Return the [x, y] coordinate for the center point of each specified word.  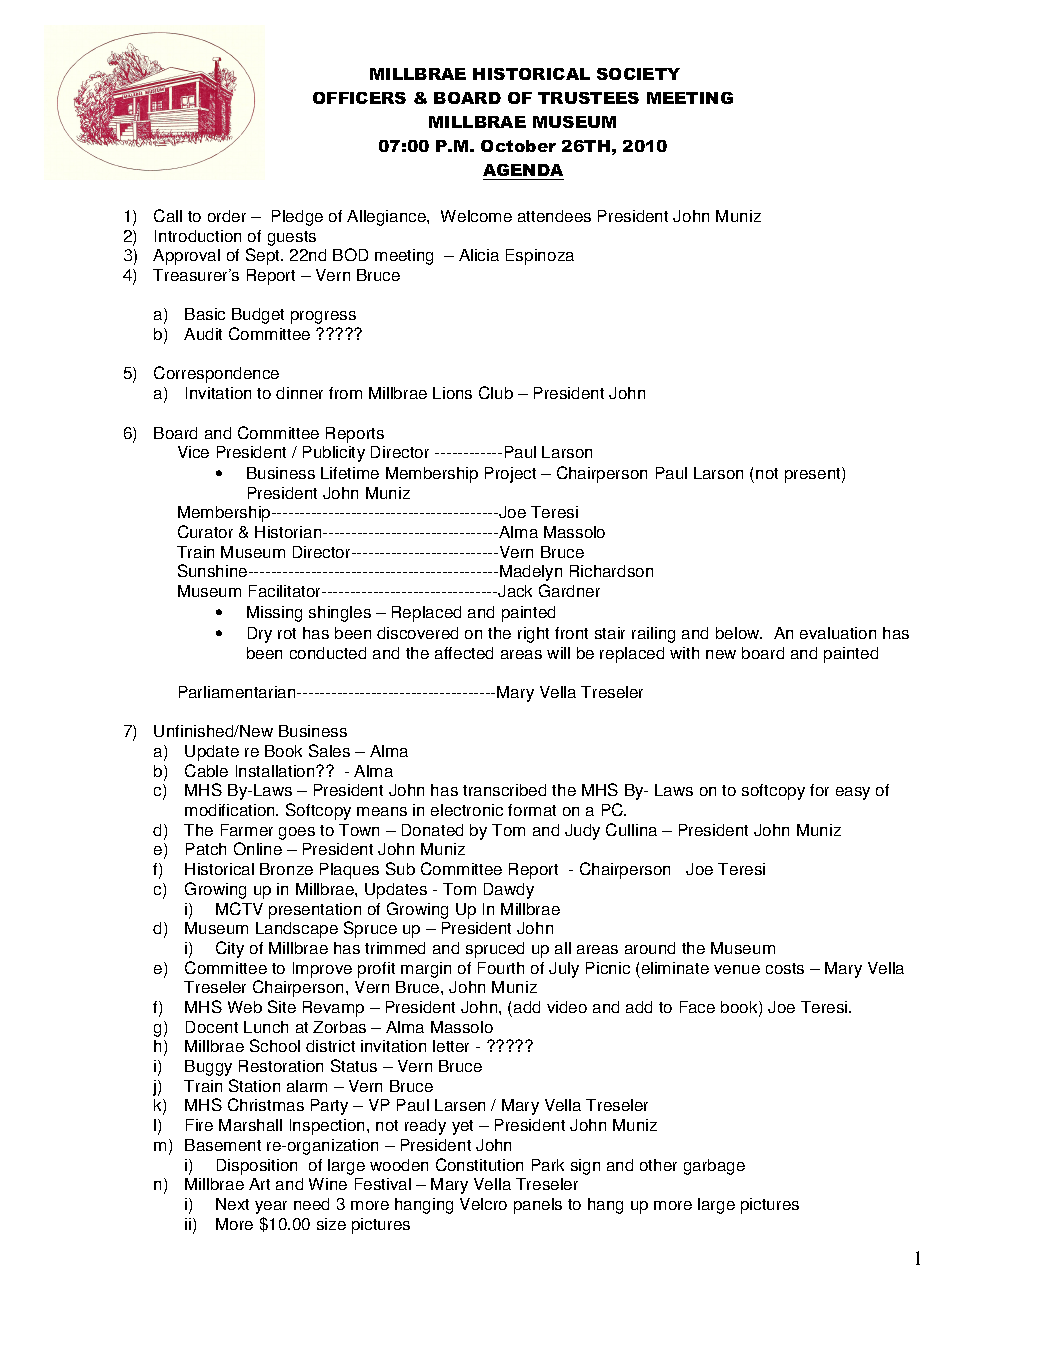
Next [232, 1204]
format [532, 810]
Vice [193, 452]
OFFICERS [359, 98]
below [739, 633]
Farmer [247, 830]
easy [853, 793]
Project [510, 475]
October [518, 146]
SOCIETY [638, 74]
